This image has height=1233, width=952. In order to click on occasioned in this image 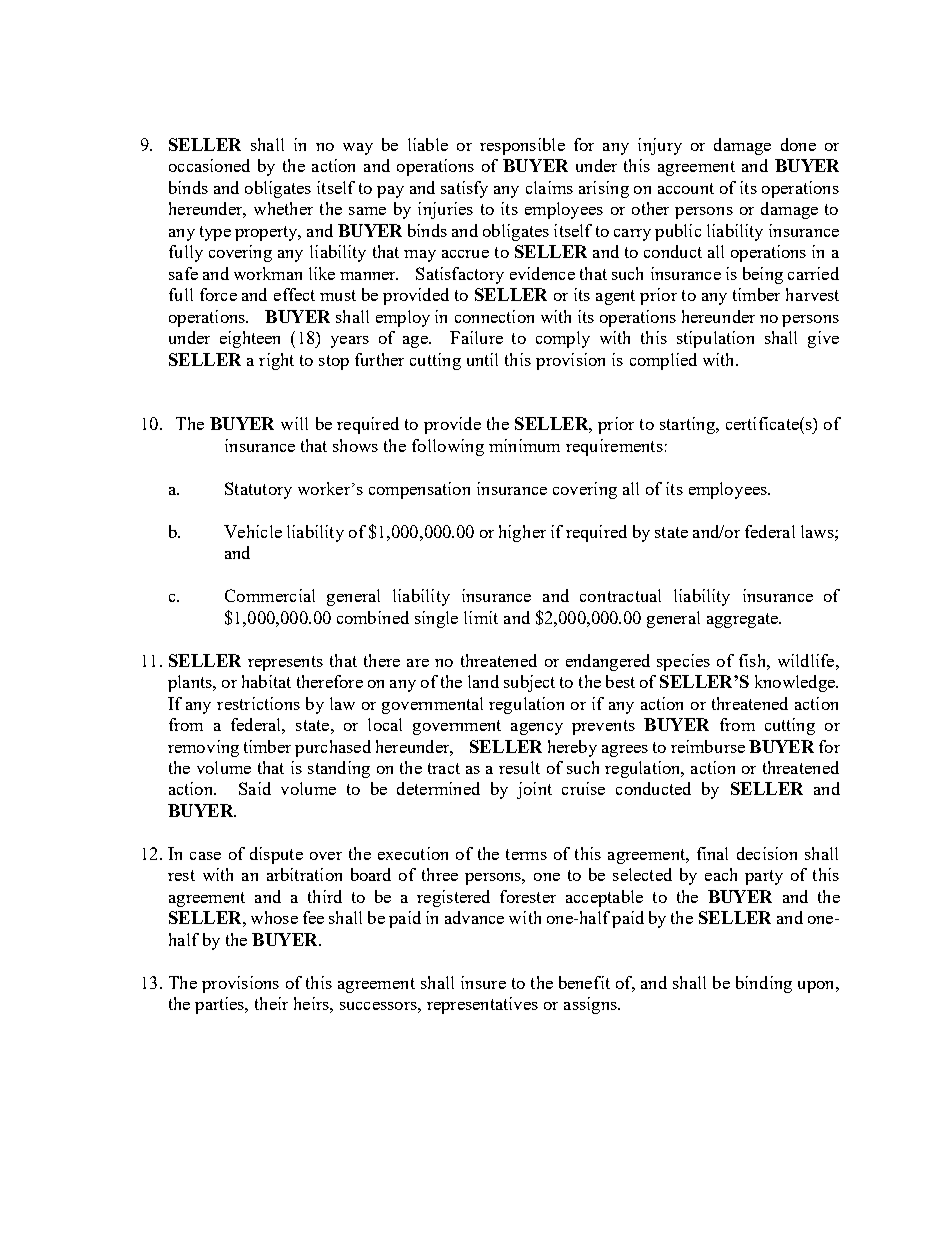, I will do `click(209, 165)`.
